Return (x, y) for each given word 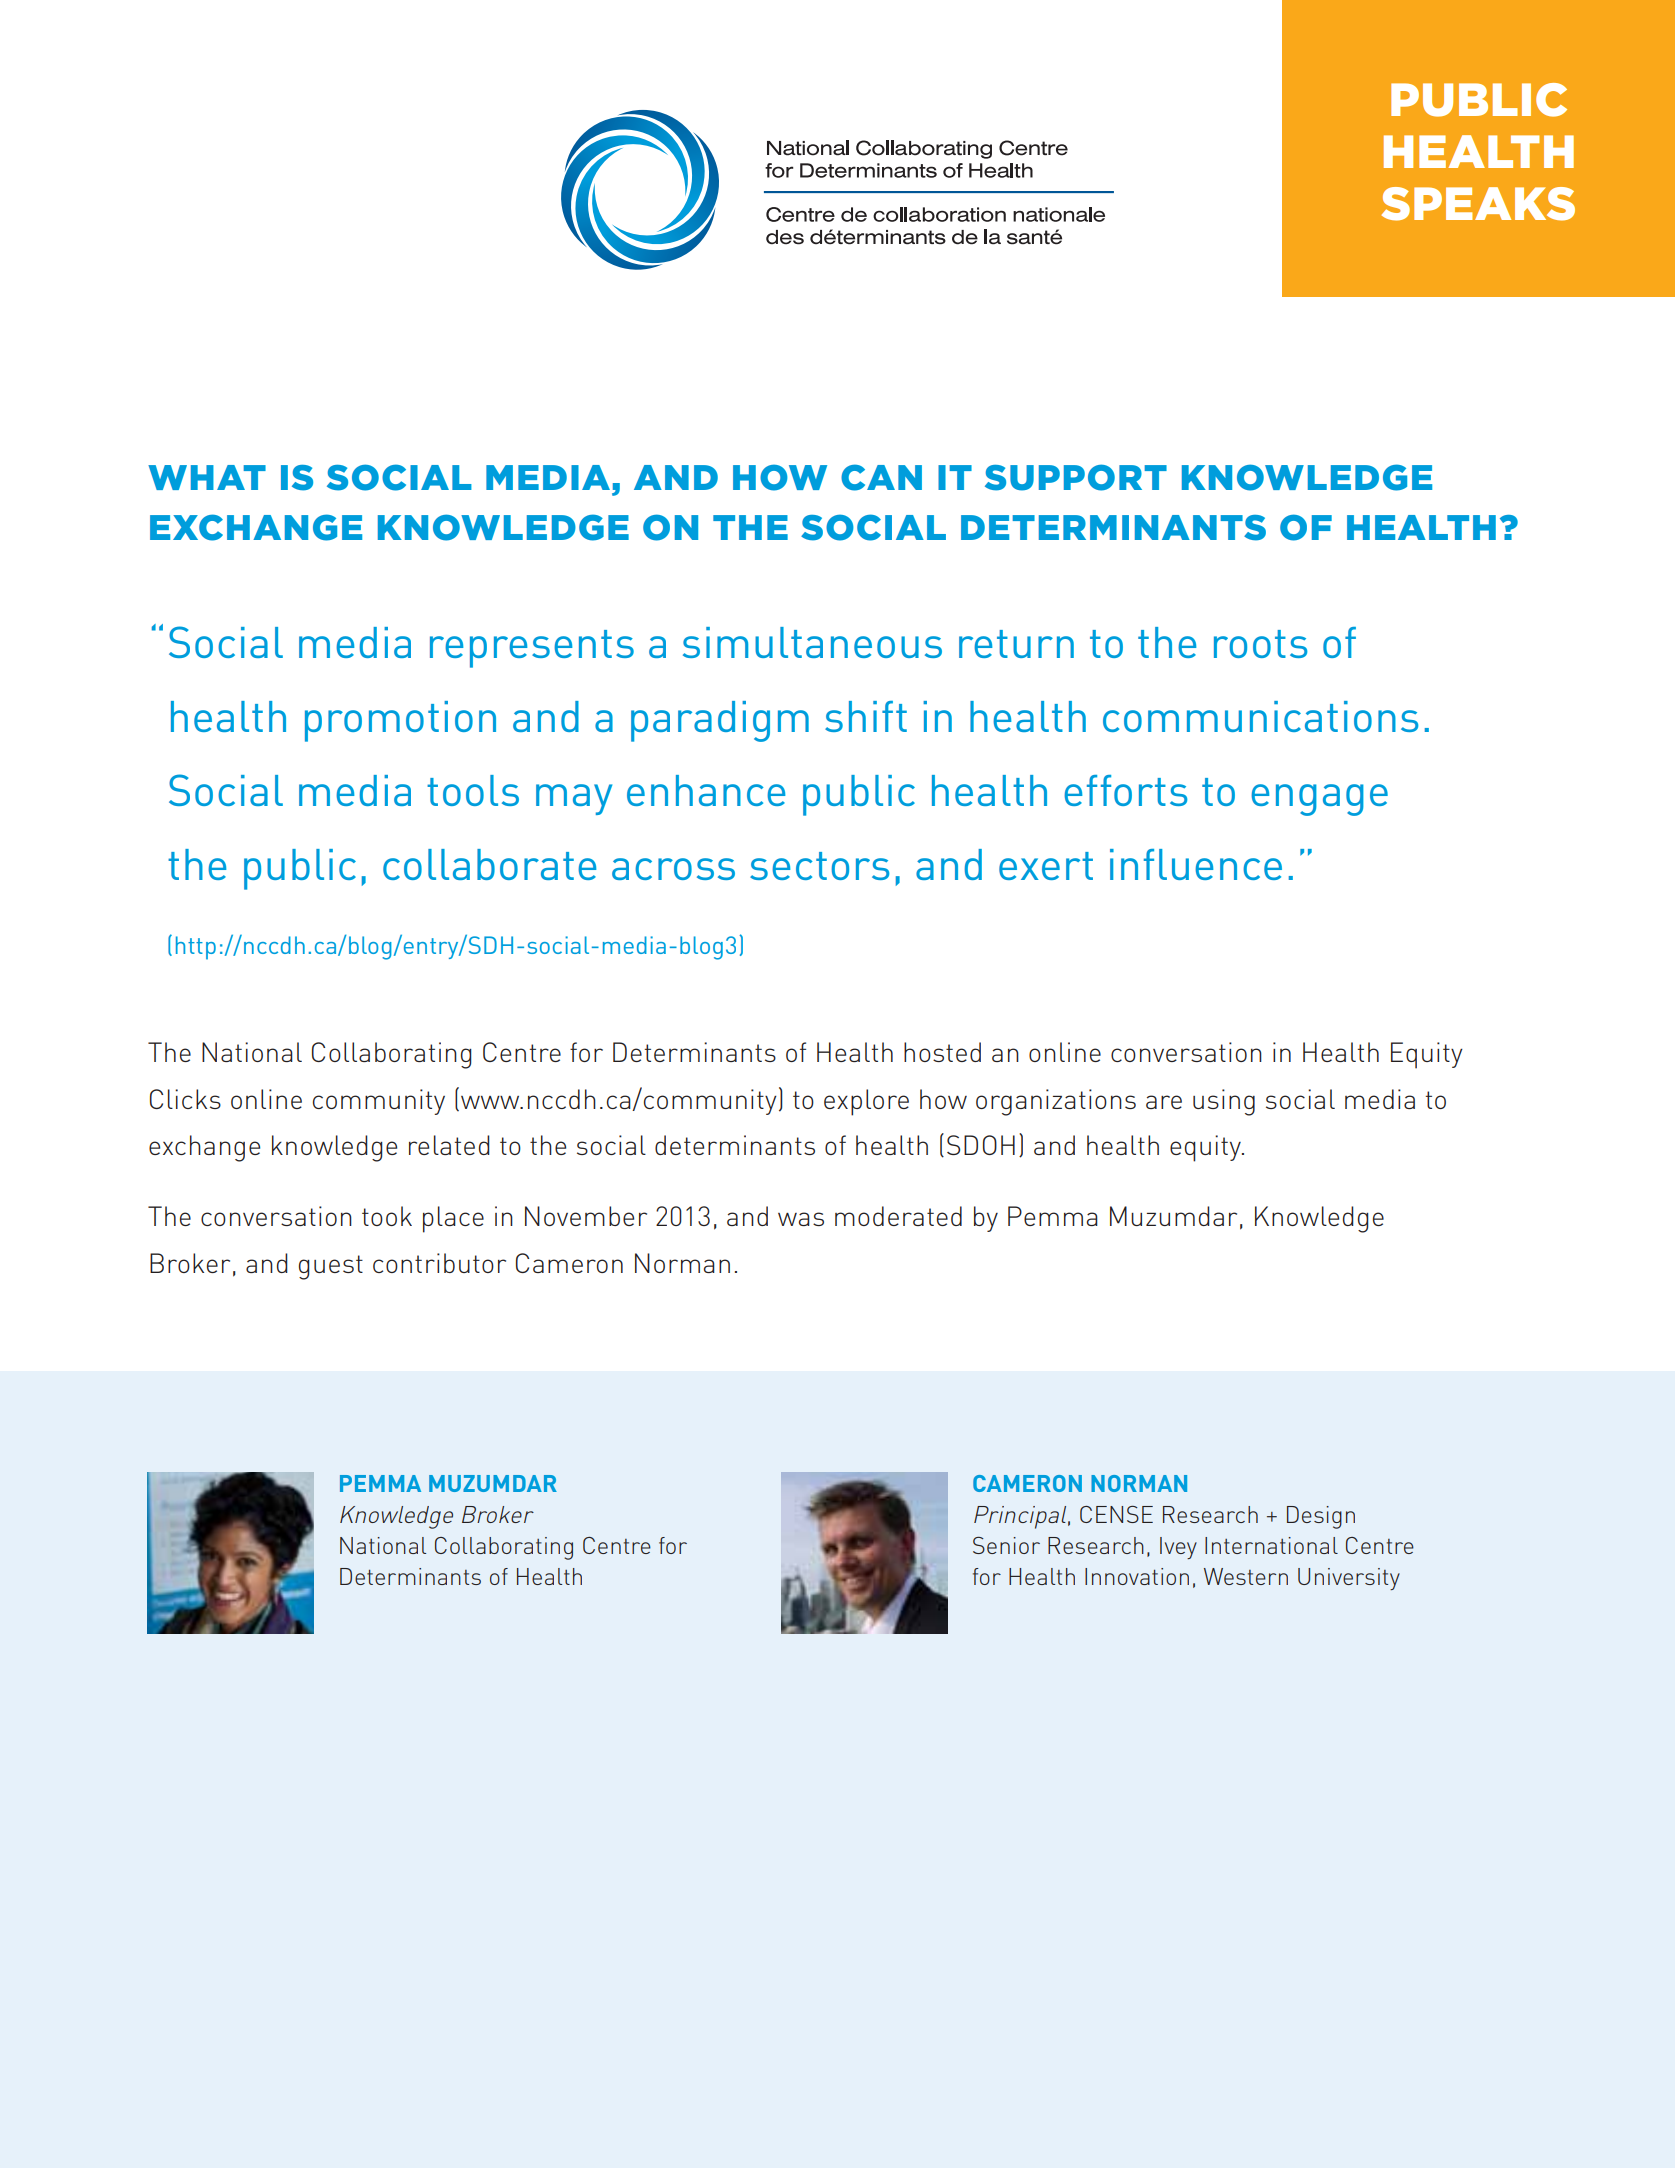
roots (1260, 644)
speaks (1478, 204)
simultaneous (812, 642)
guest (331, 1267)
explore (866, 1102)
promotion (400, 721)
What (207, 477)
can (881, 477)
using (1224, 1102)
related (449, 1145)
